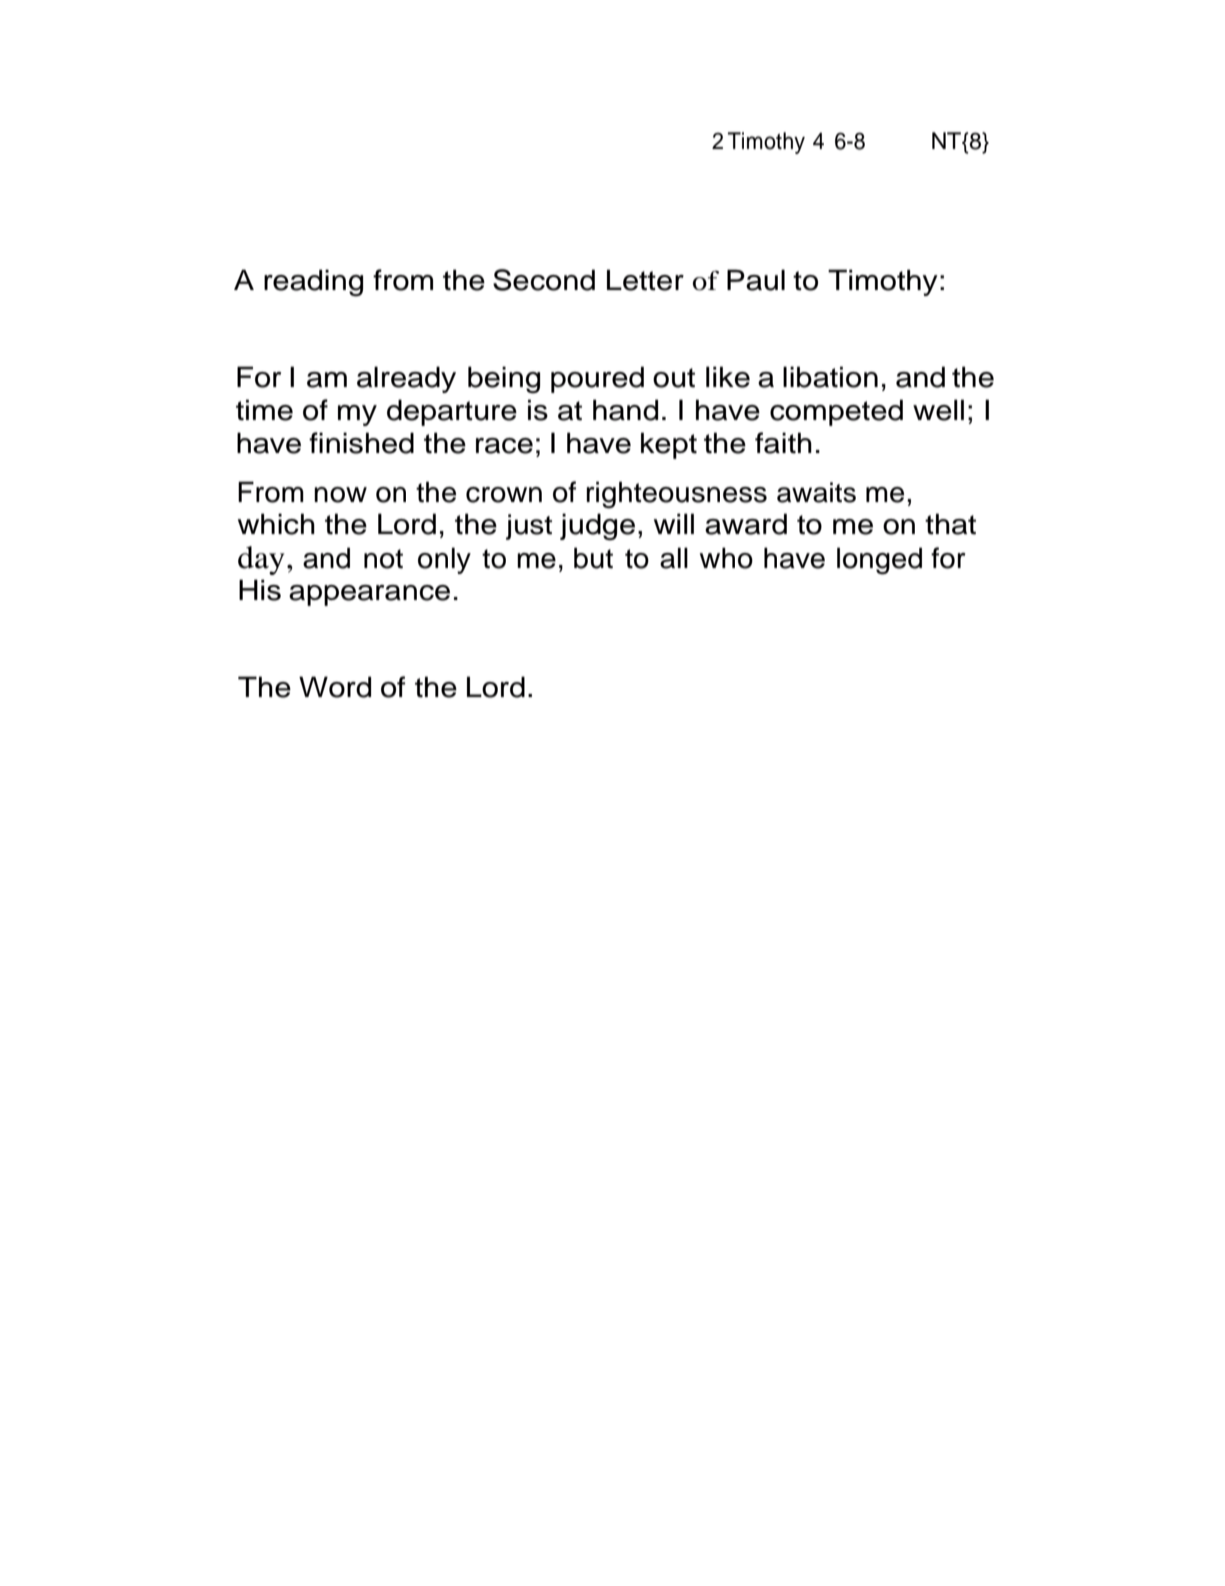 The width and height of the document is (1225, 1586). What do you see at coordinates (369, 595) in the document?
I see `appearance` at bounding box center [369, 595].
